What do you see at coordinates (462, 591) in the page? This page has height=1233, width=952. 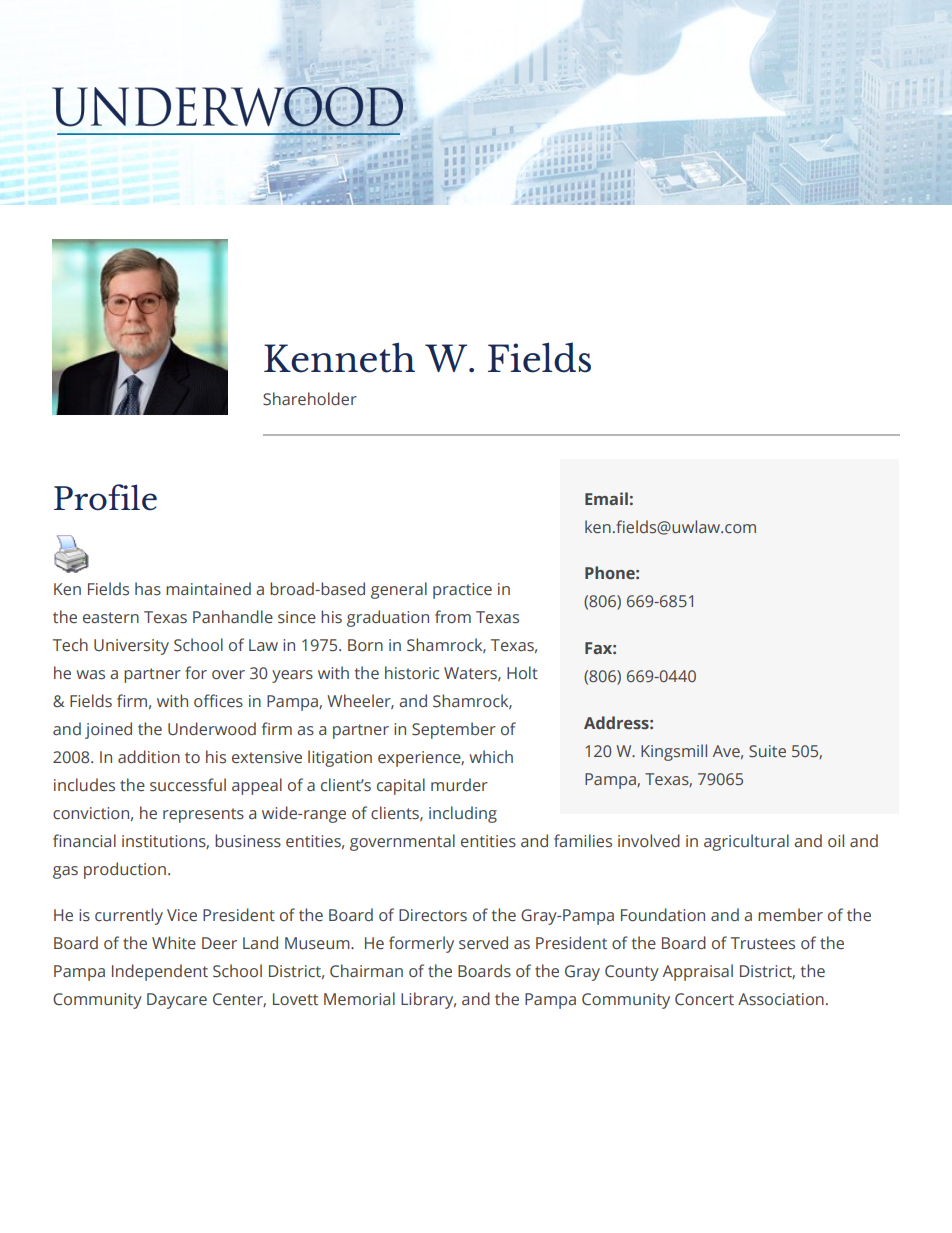 I see `practice` at bounding box center [462, 591].
